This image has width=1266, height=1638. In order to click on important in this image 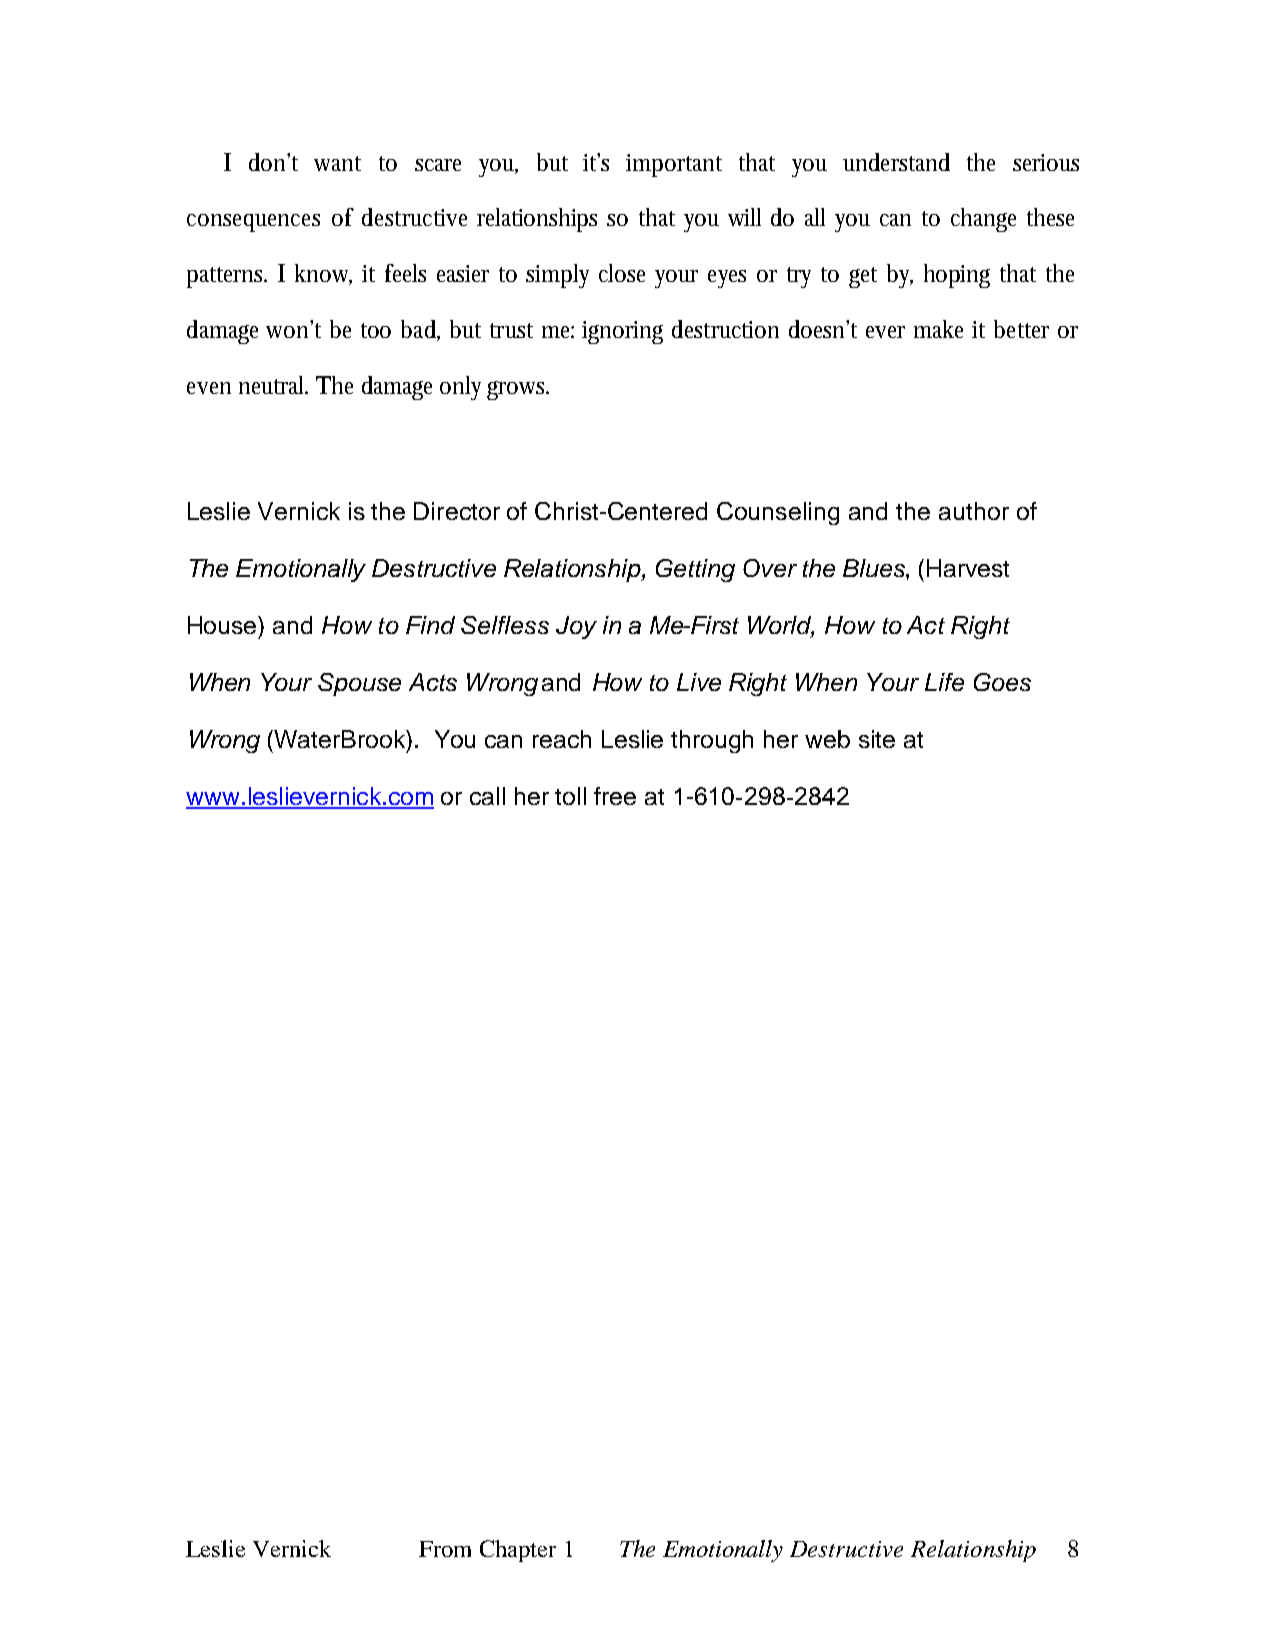, I will do `click(674, 165)`.
